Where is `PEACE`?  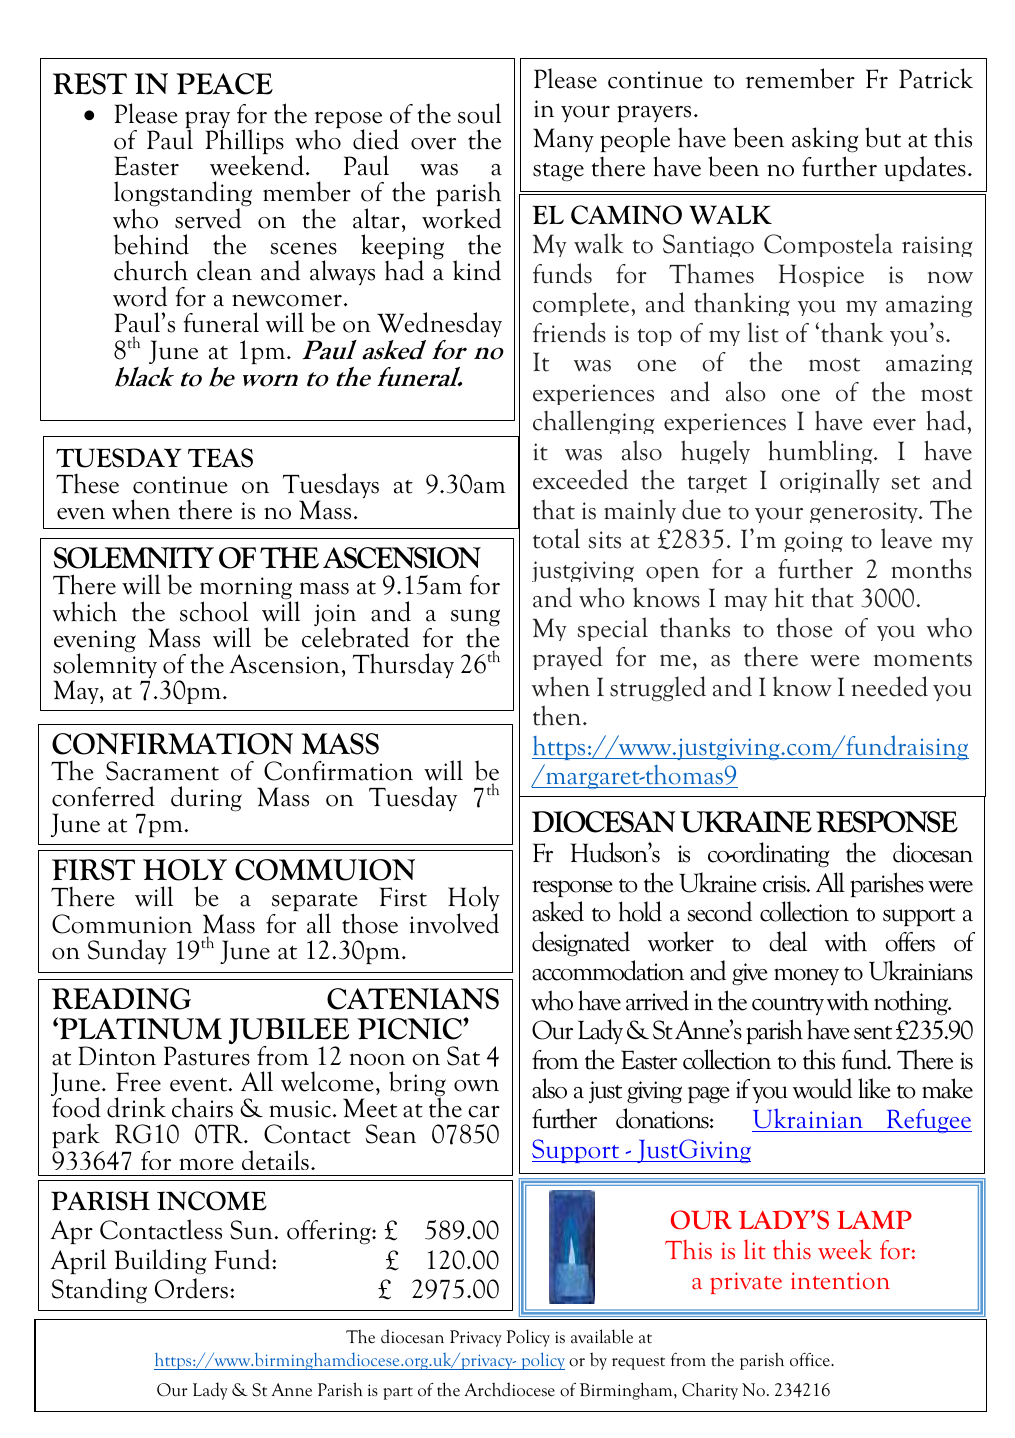 PEACE is located at coordinates (224, 84).
